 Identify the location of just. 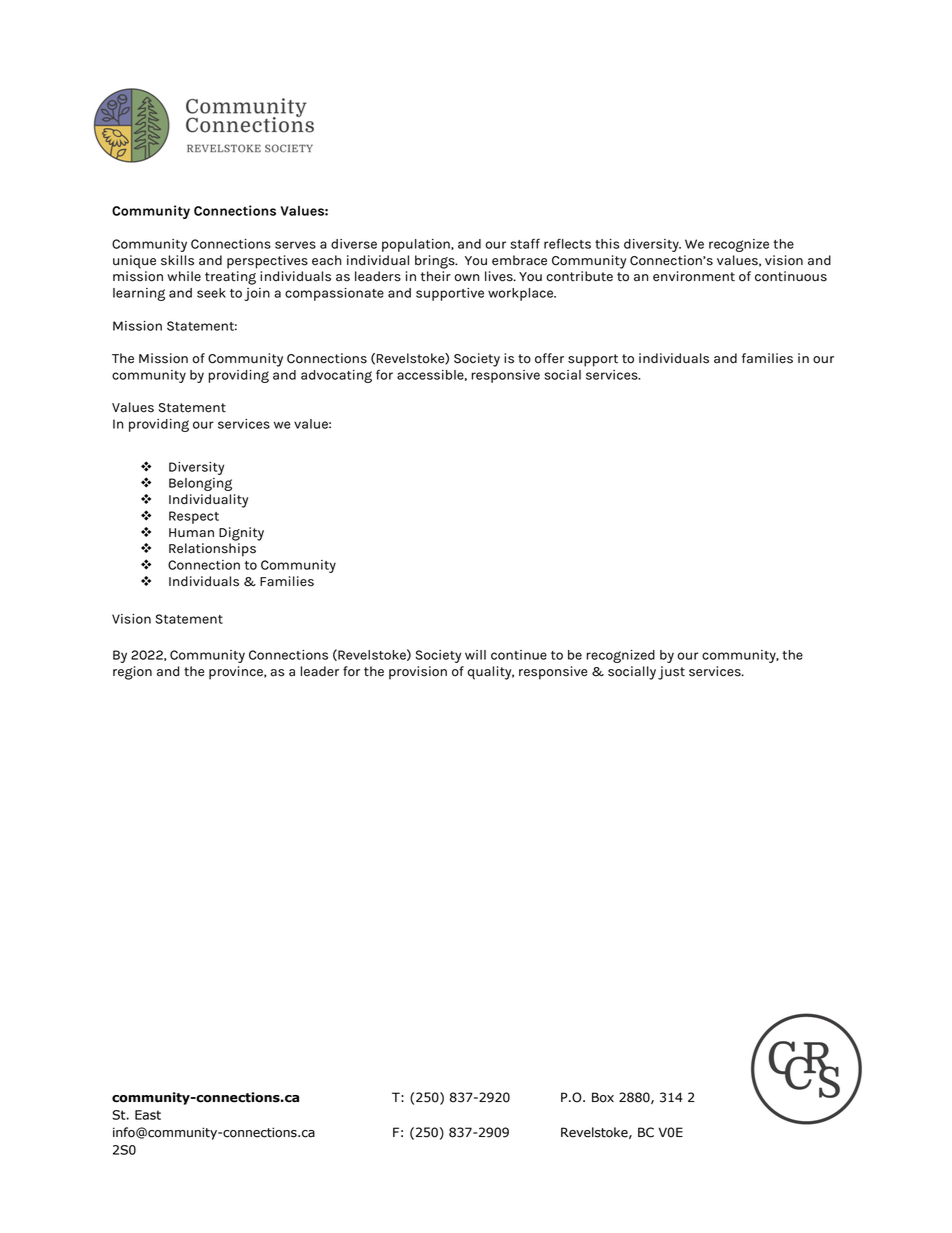
(671, 673).
